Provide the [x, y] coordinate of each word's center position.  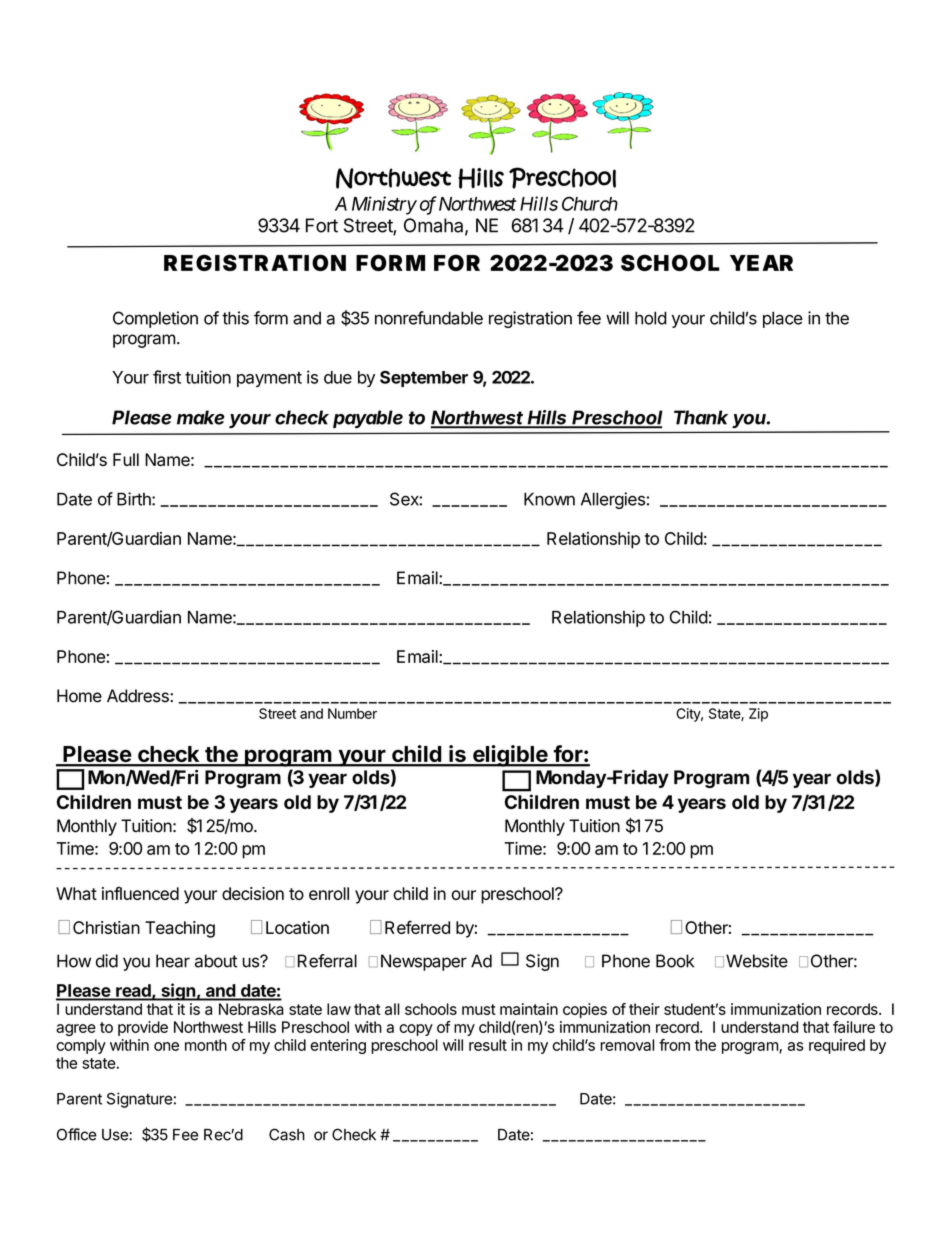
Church [590, 203]
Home [79, 696]
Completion [155, 319]
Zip [758, 715]
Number [352, 713]
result [488, 1045]
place [783, 319]
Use [116, 1135]
